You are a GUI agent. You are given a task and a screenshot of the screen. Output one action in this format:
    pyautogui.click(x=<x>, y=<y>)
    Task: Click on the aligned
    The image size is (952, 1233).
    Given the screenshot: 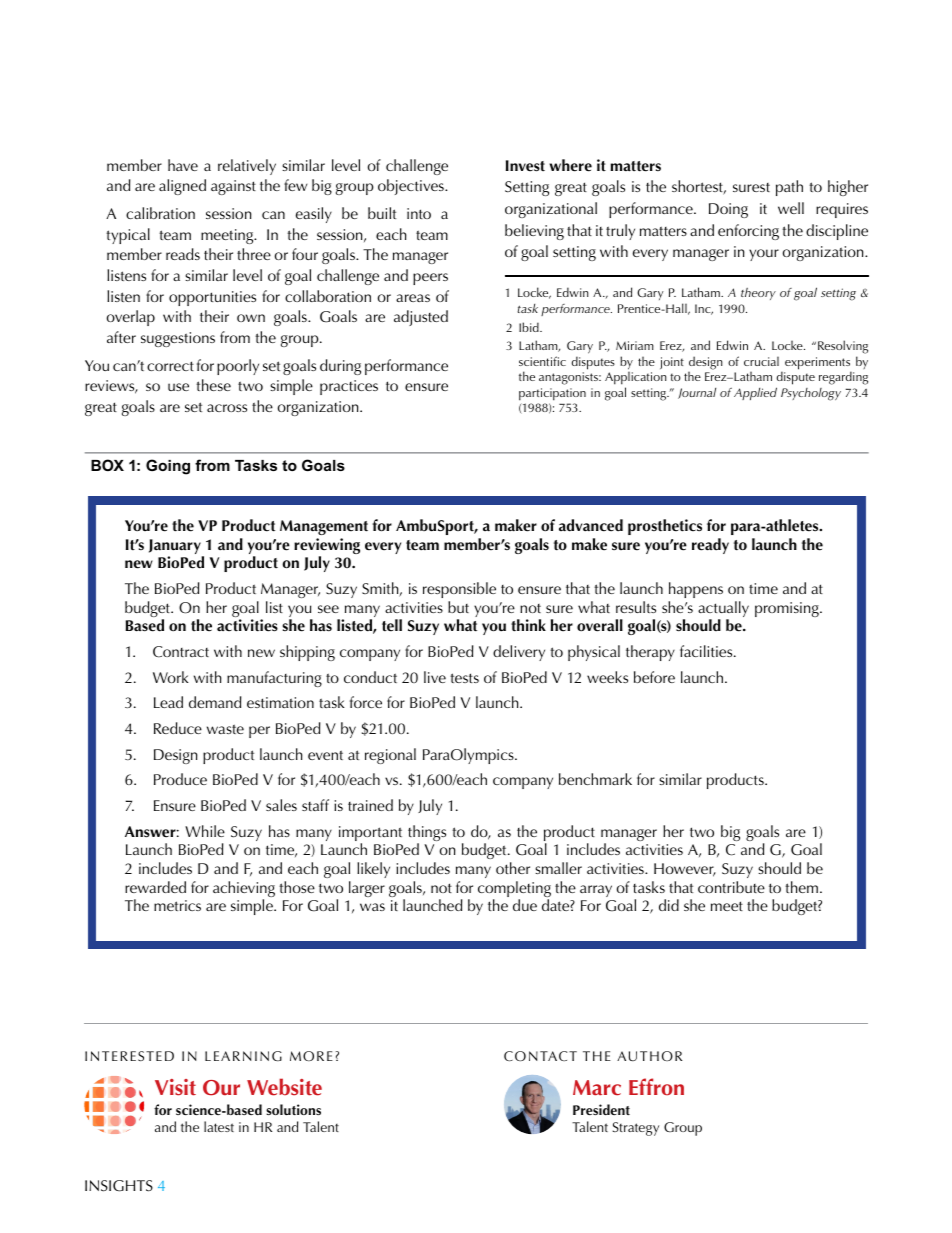 What is the action you would take?
    pyautogui.click(x=182, y=187)
